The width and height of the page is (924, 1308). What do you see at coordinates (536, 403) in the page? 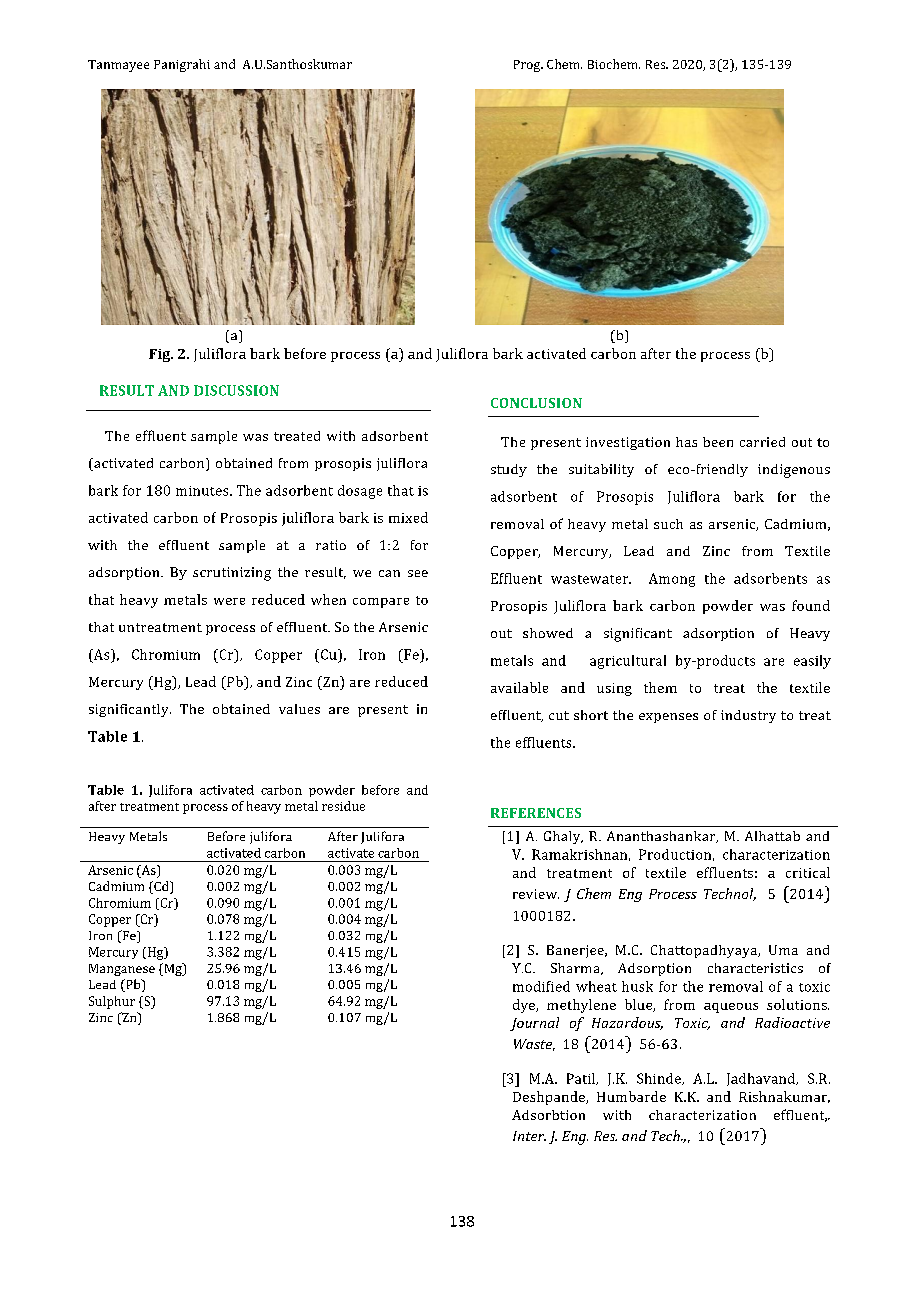
I see `CONCLUSION` at bounding box center [536, 403].
